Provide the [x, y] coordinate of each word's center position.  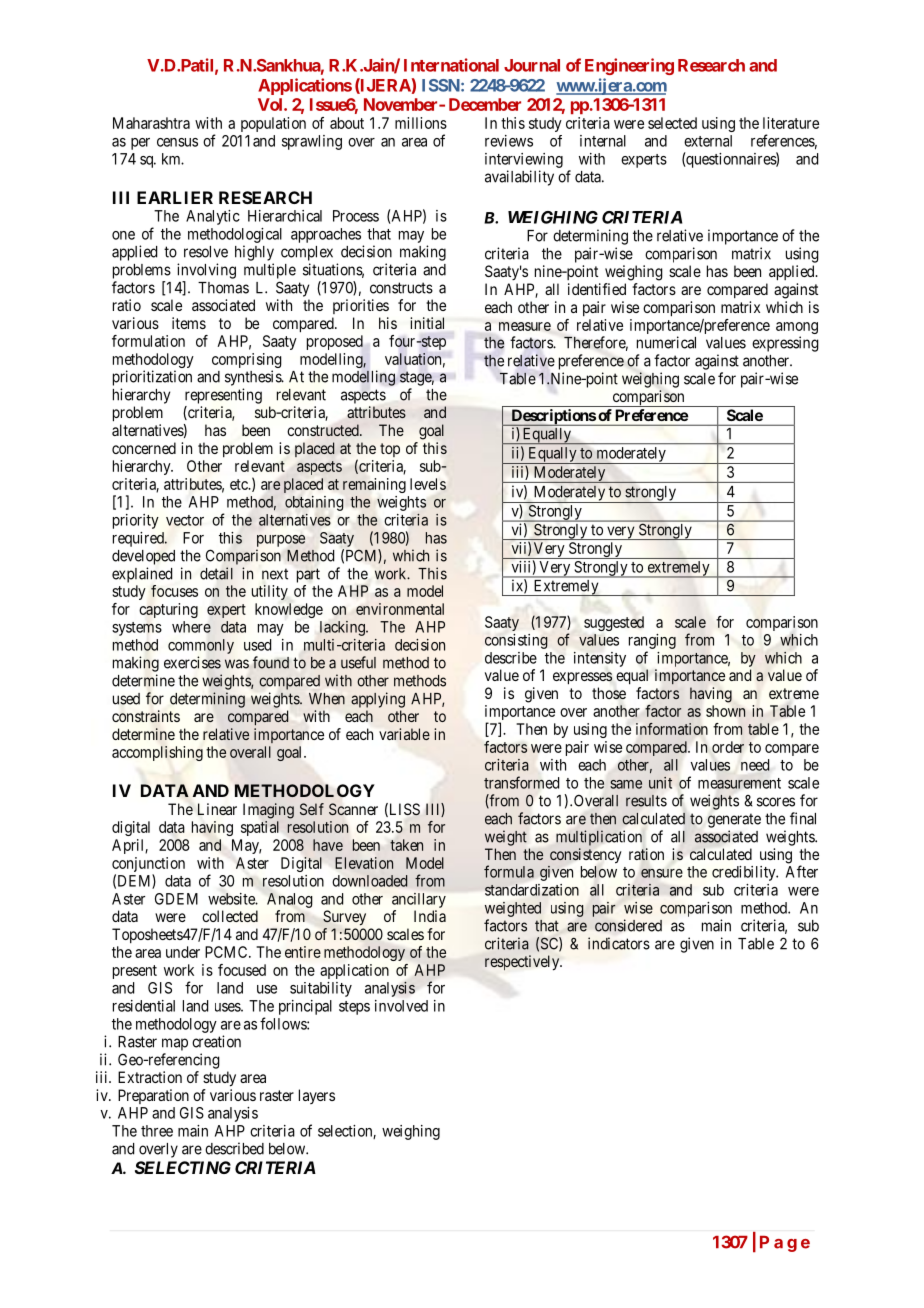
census [177, 142]
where [191, 627]
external [708, 141]
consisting [516, 641]
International [451, 65]
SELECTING [183, 1167]
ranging [652, 641]
